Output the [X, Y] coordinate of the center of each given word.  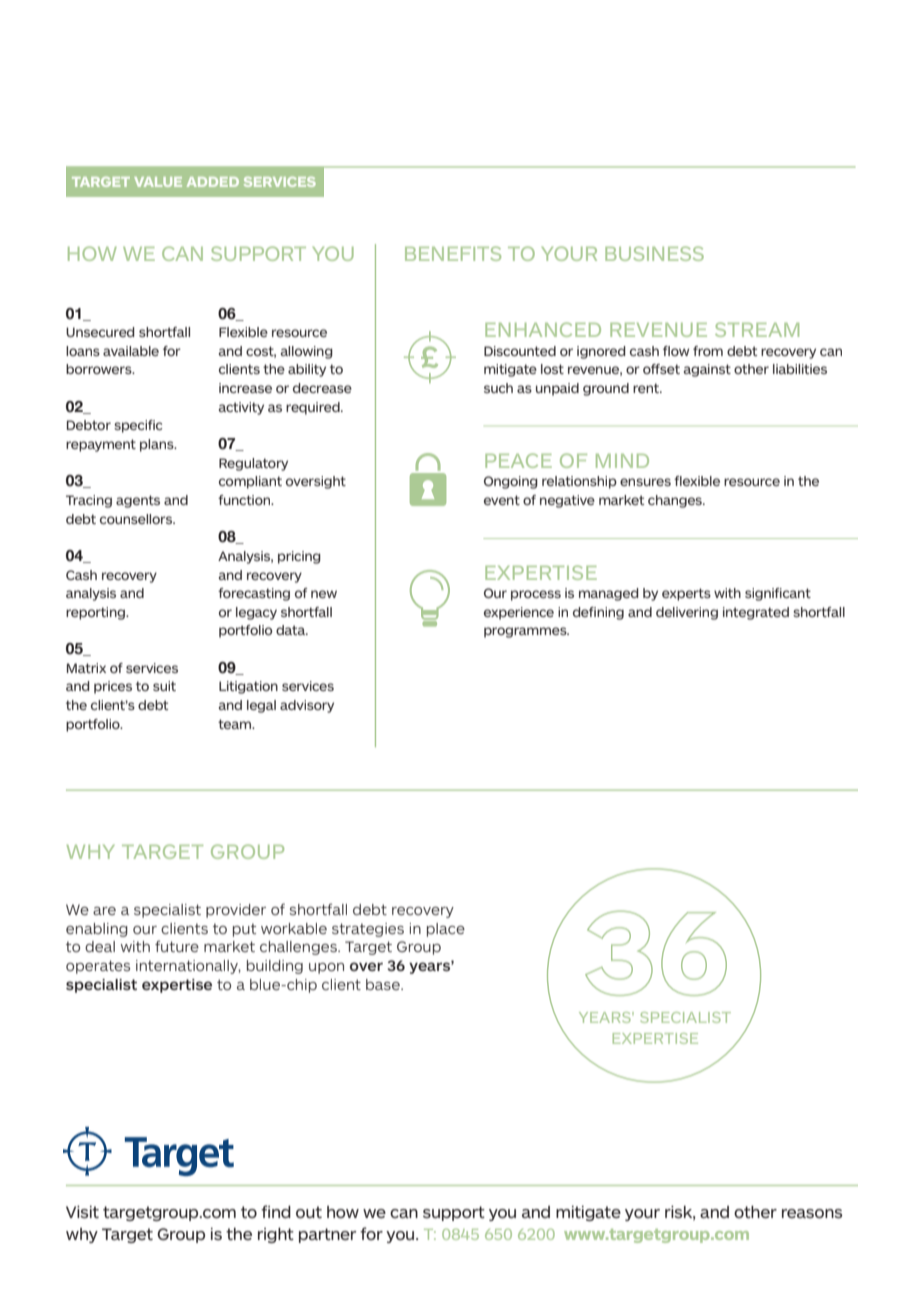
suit [164, 686]
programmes [526, 632]
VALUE [158, 182]
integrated [756, 613]
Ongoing [511, 482]
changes [676, 501]
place [446, 930]
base [384, 984]
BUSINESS [654, 253]
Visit [82, 1212]
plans [158, 445]
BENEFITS [453, 253]
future [177, 946]
